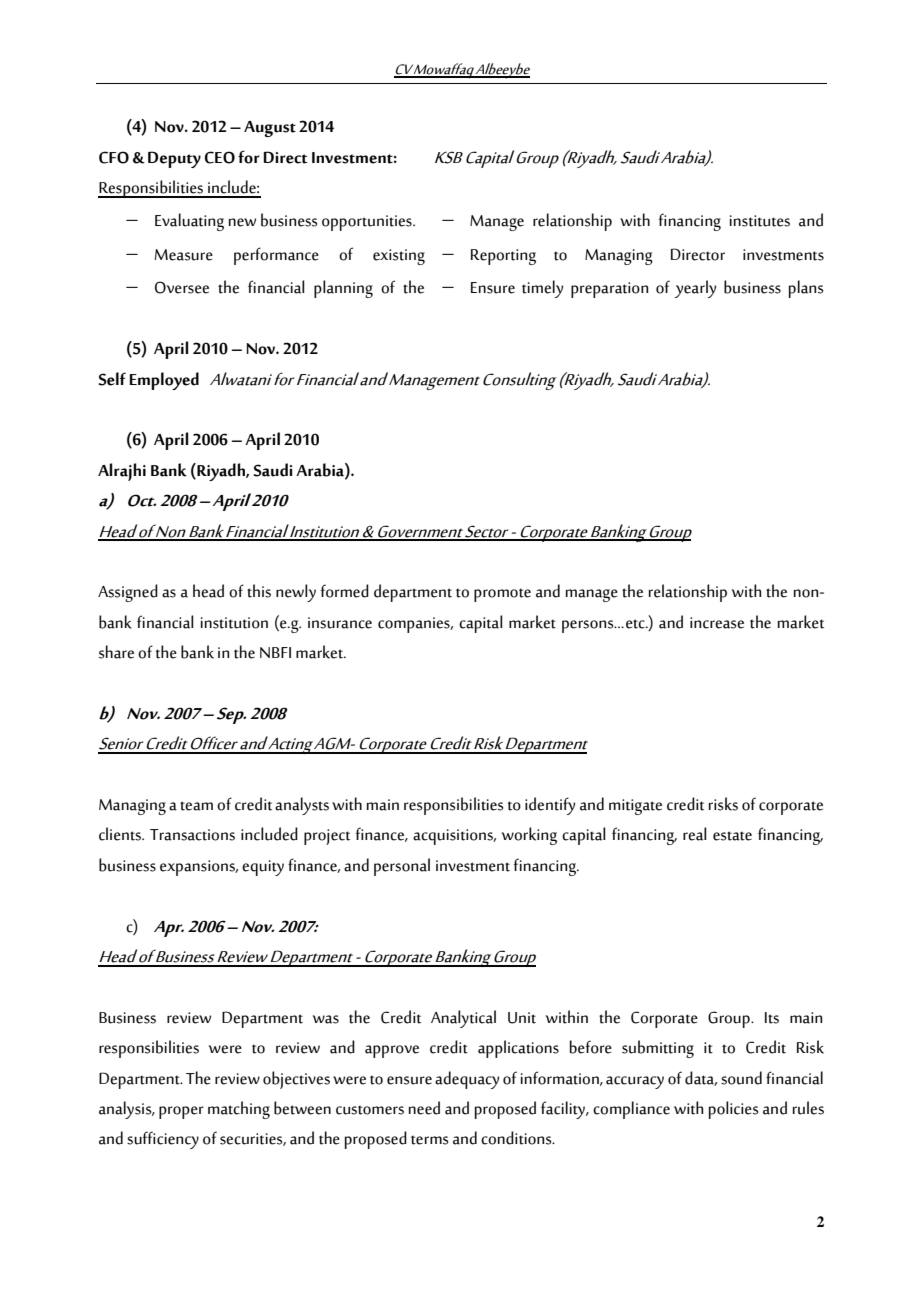 This page has width=924, height=1308. Describe the element at coordinates (424, 1108) in the page. I see `need` at that location.
